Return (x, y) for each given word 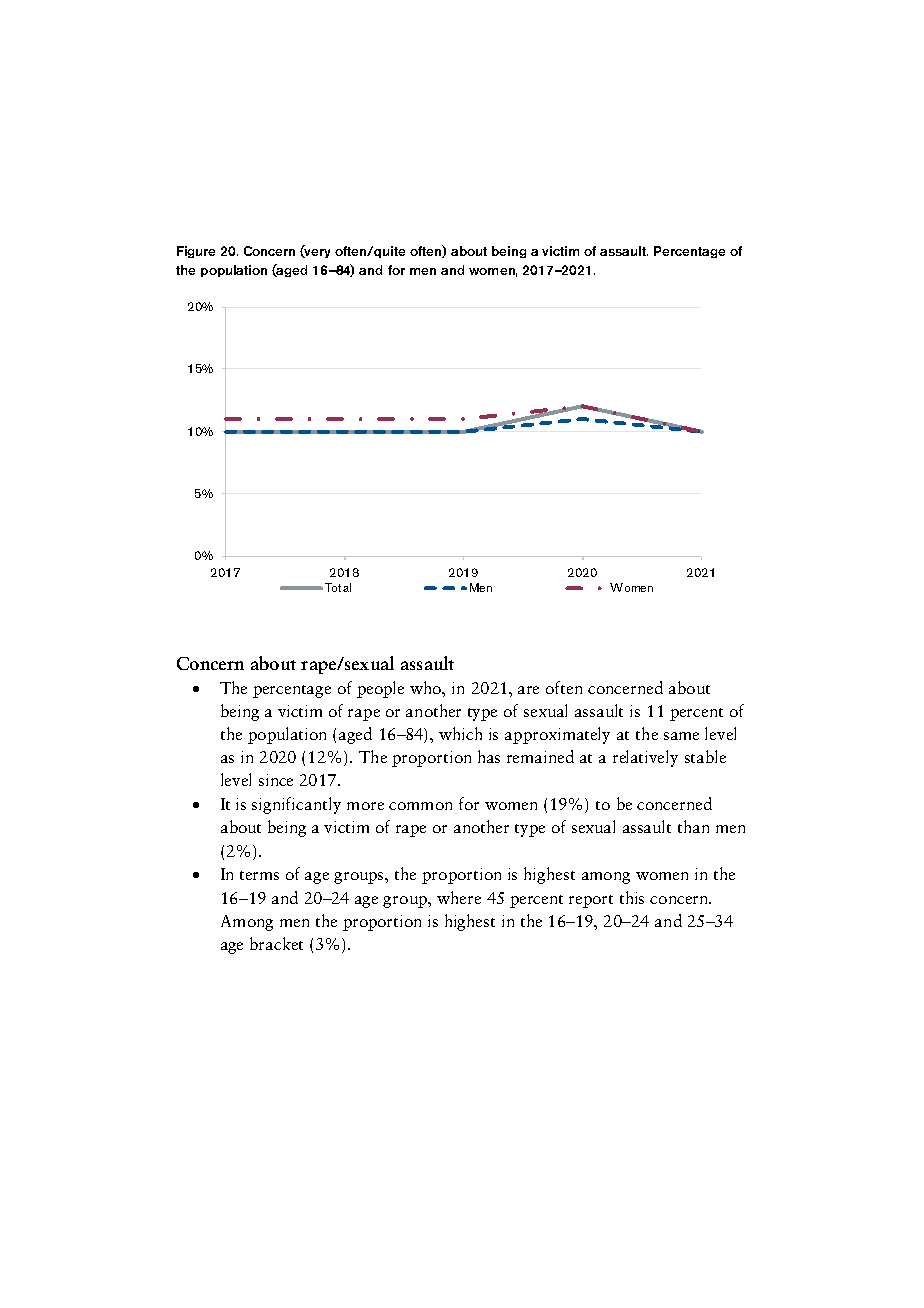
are (528, 690)
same (681, 736)
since (276, 780)
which (460, 733)
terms (259, 875)
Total (338, 587)
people (380, 689)
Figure (196, 252)
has (489, 756)
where (459, 897)
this (632, 897)
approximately (557, 735)
